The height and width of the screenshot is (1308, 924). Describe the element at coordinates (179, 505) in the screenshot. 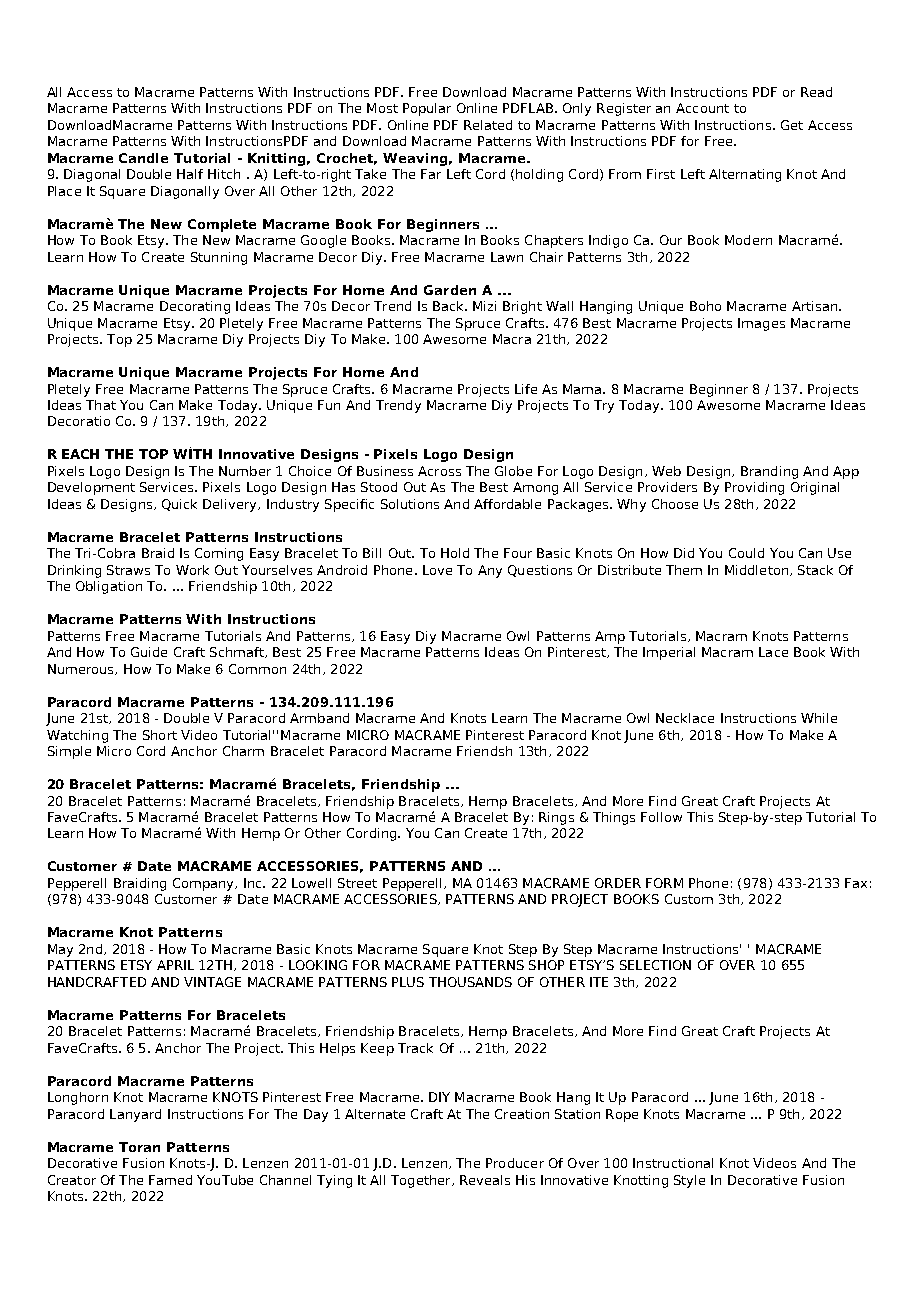

I see `Quick` at that location.
